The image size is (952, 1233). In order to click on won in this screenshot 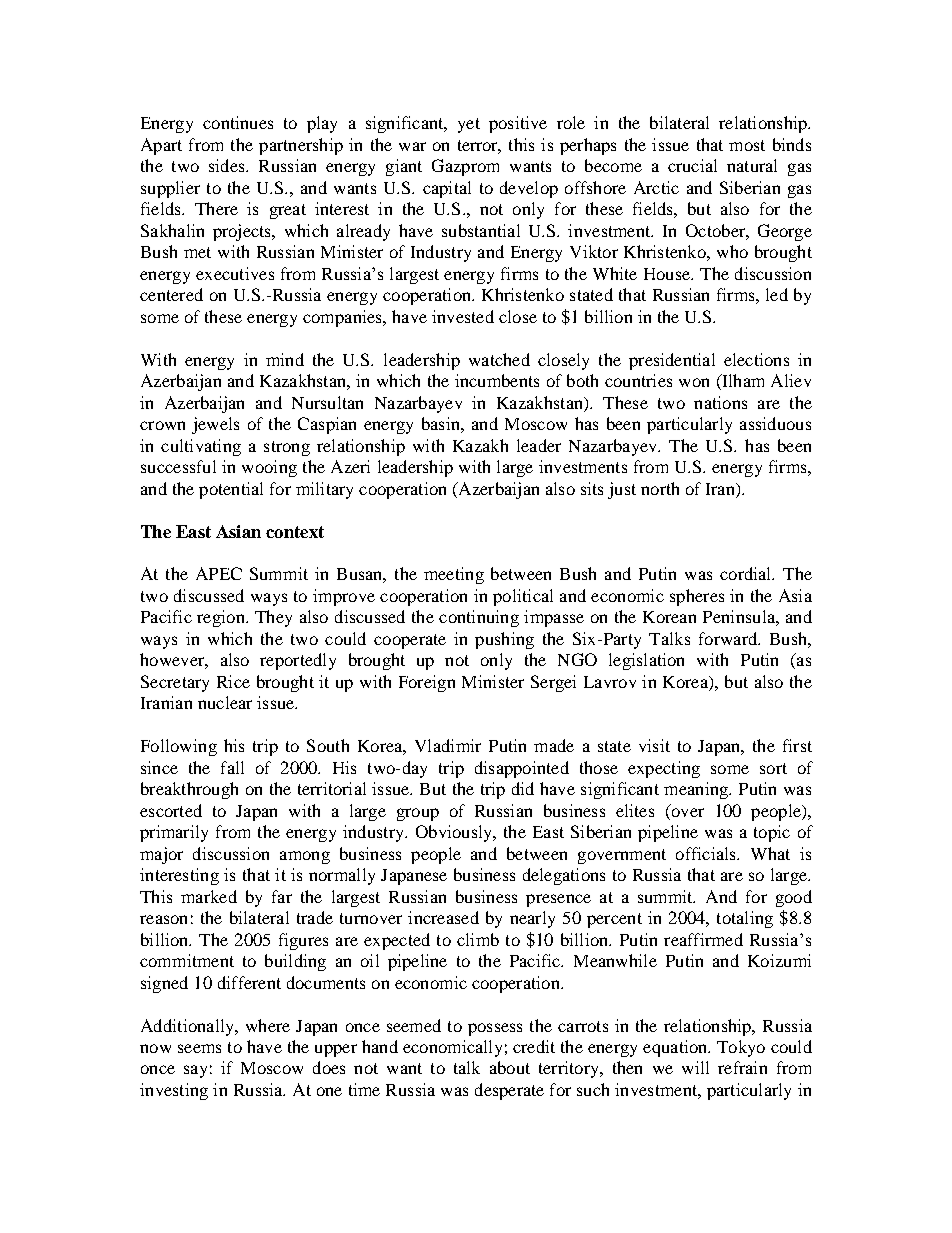, I will do `click(694, 382)`.
